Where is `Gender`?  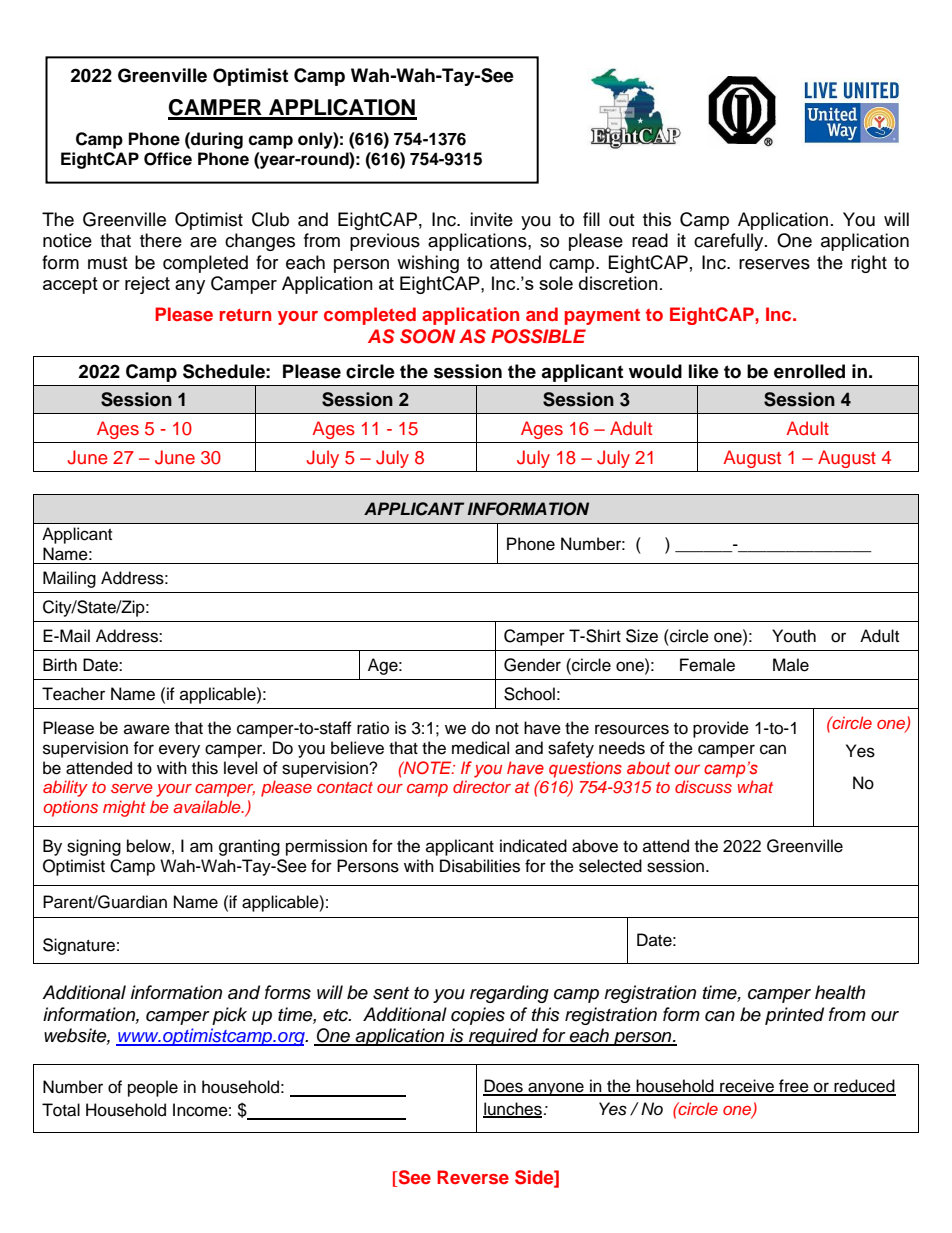
Gender is located at coordinates (532, 665).
